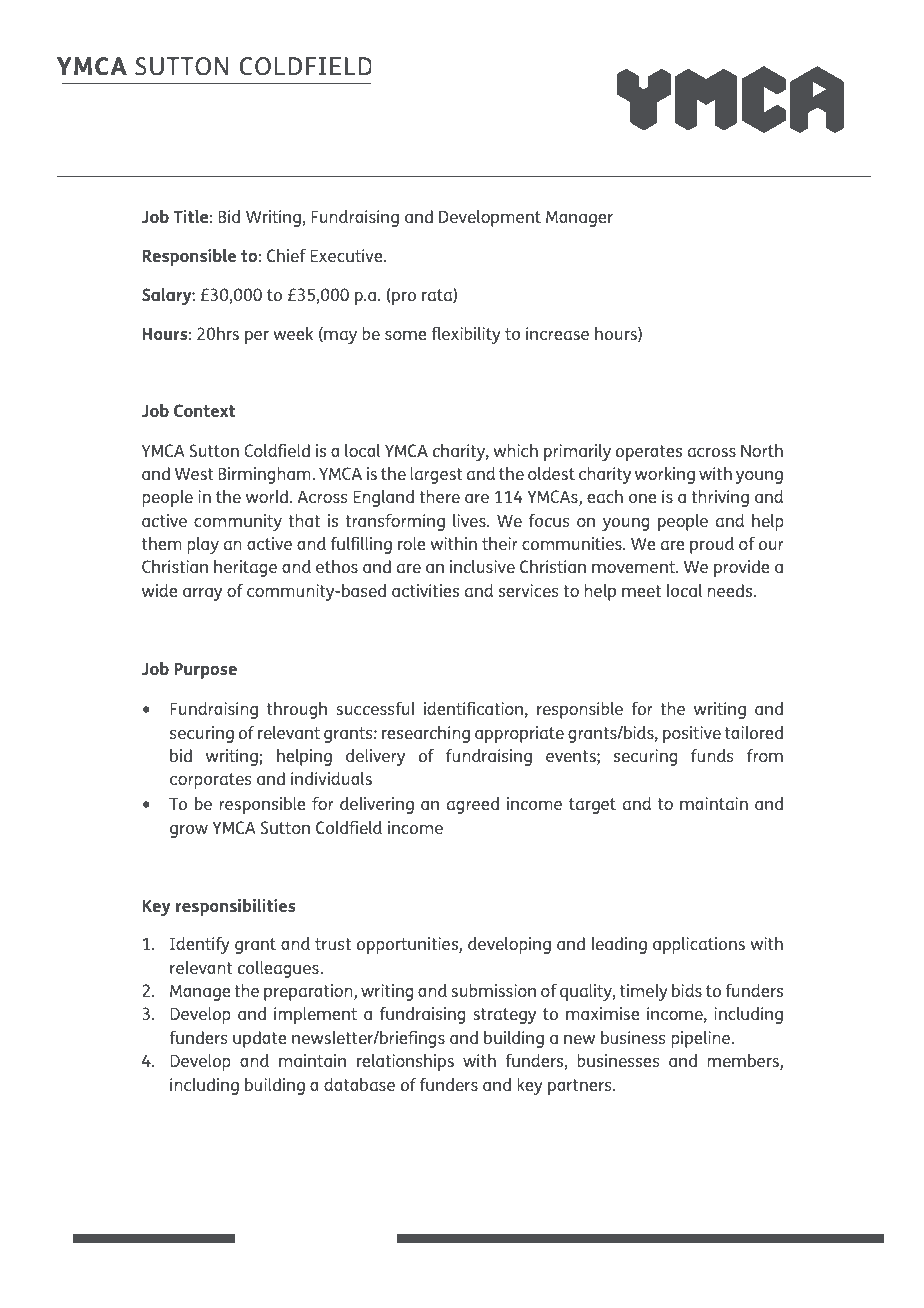 This screenshot has height=1308, width=924. What do you see at coordinates (665, 475) in the screenshot?
I see `working` at bounding box center [665, 475].
